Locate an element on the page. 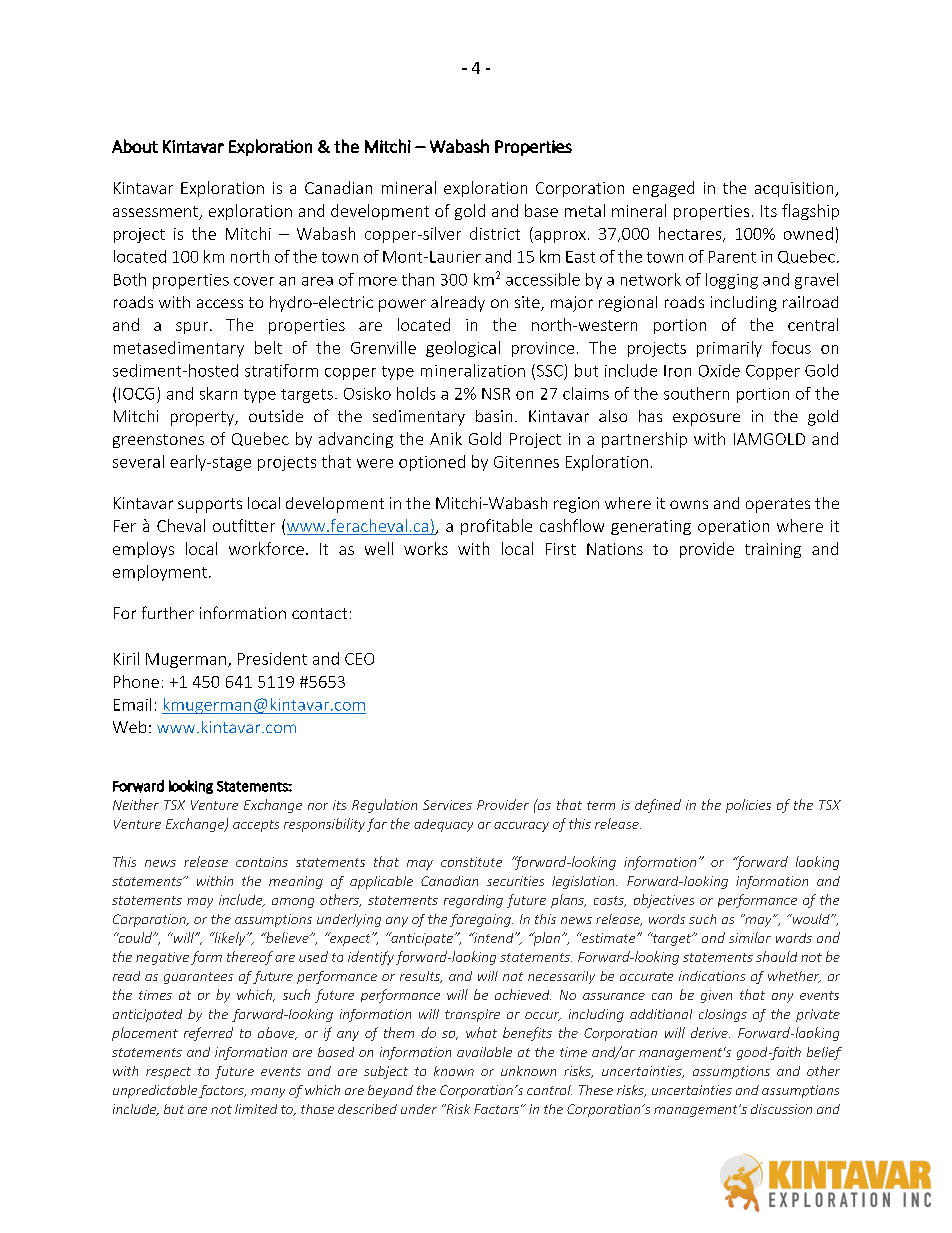 The image size is (952, 1233). district is located at coordinates (495, 233).
